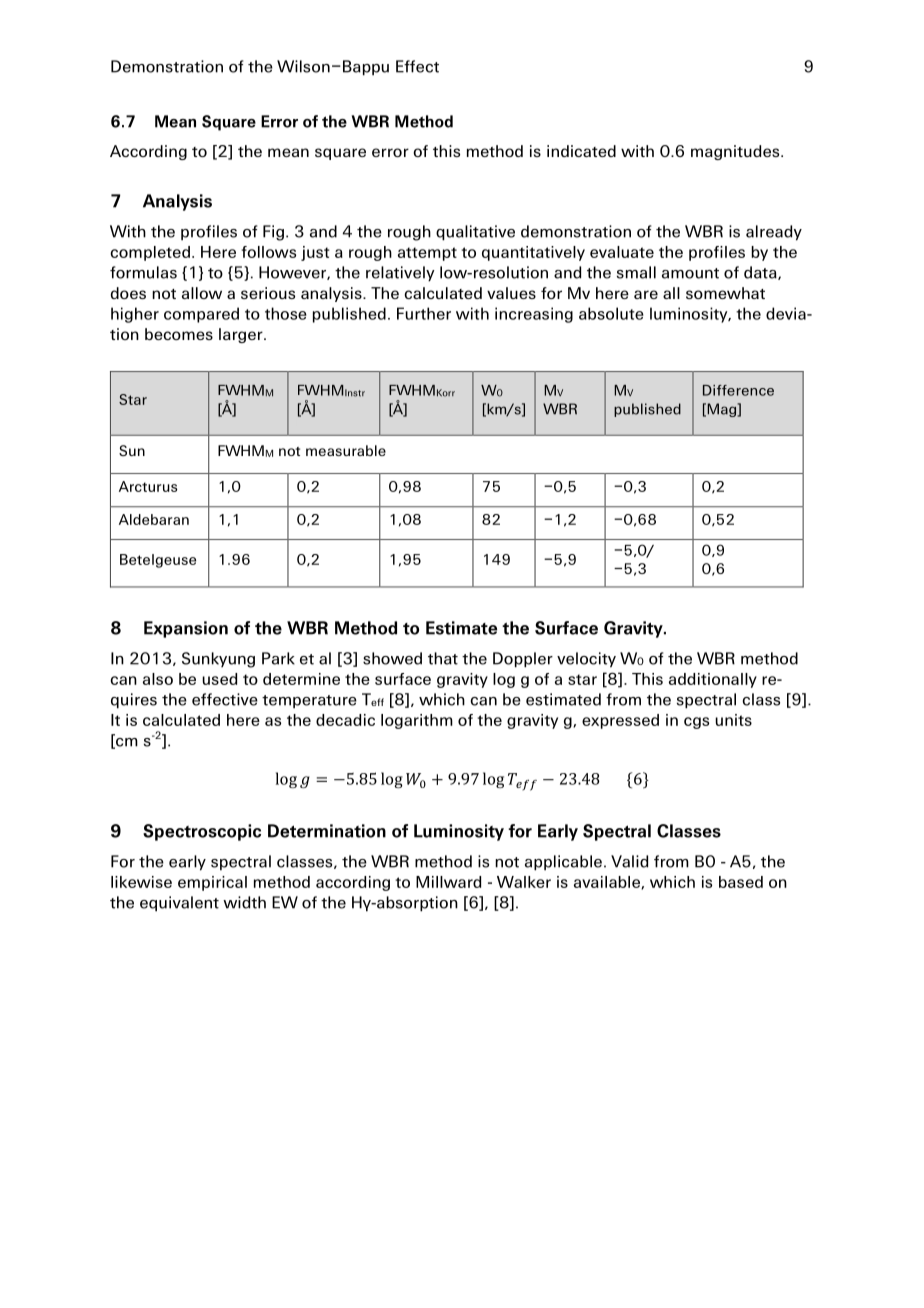  What do you see at coordinates (475, 233) in the screenshot?
I see `qualitative` at bounding box center [475, 233].
